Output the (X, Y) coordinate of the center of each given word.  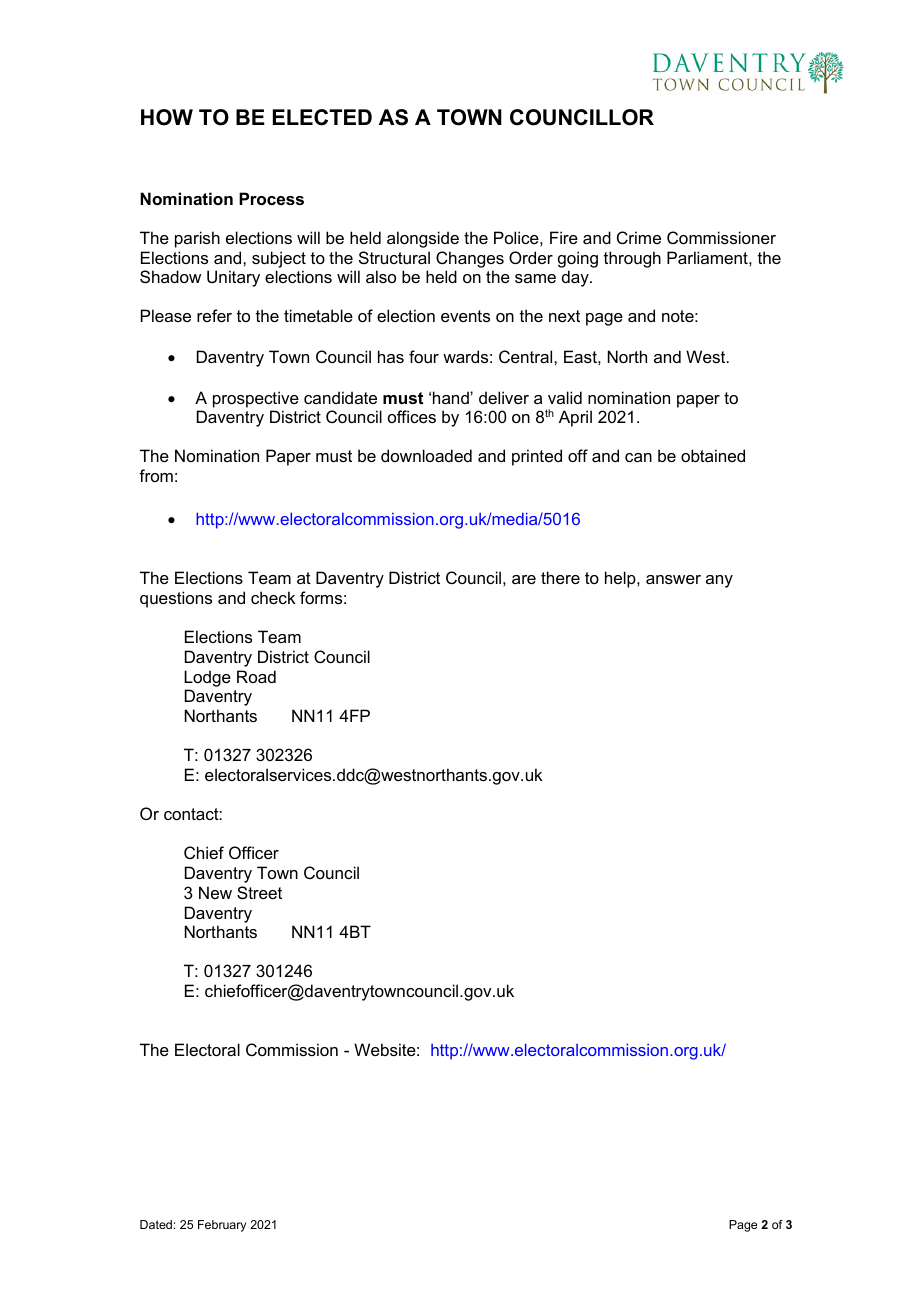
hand (452, 397)
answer (673, 579)
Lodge (207, 678)
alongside (423, 239)
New (215, 892)
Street (259, 892)
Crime (639, 237)
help (621, 579)
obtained (713, 455)
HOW (167, 117)
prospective (256, 399)
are (524, 579)
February (222, 1226)
